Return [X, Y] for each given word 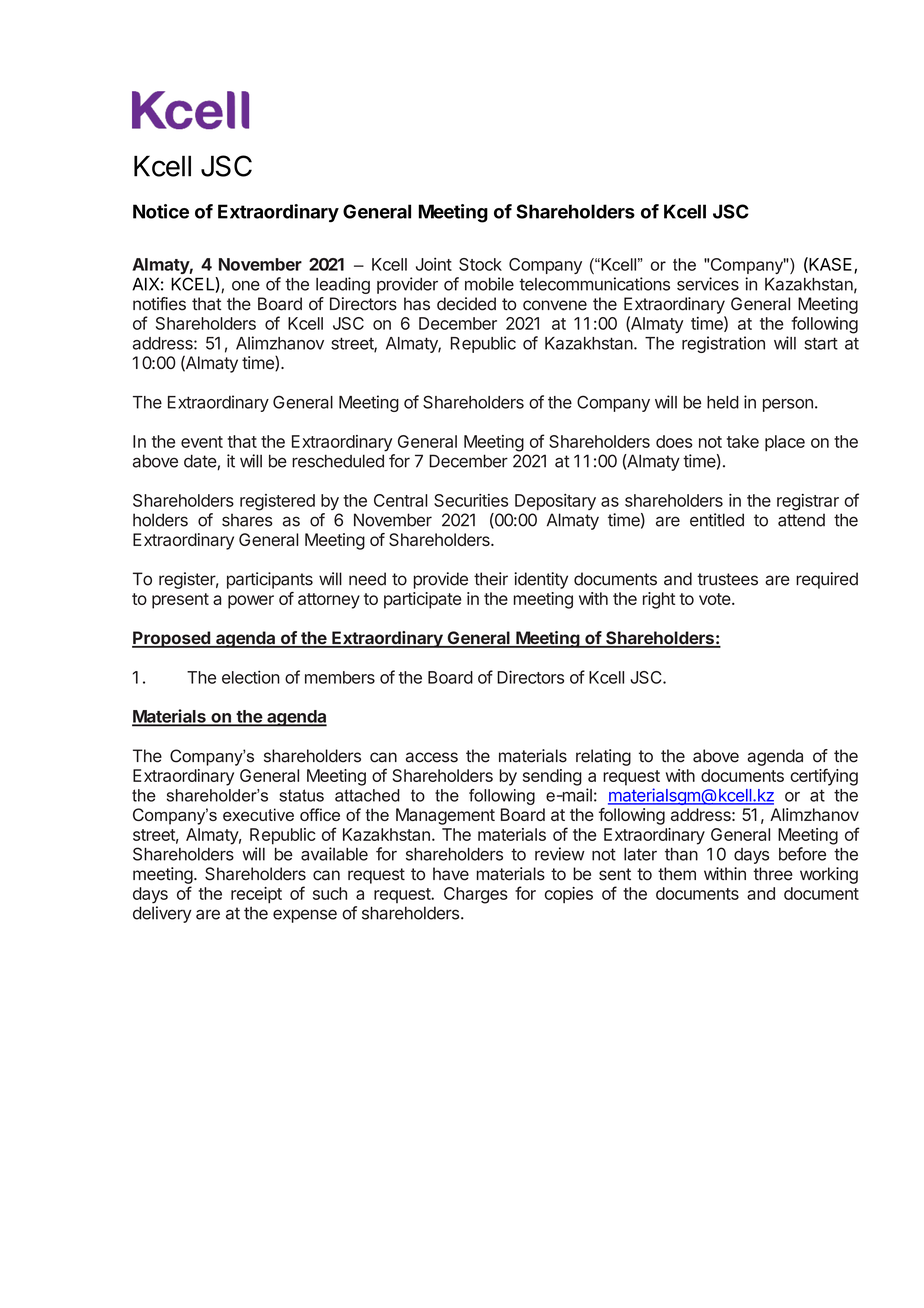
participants [270, 580]
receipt [256, 895]
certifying [824, 777]
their [491, 579]
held [723, 402]
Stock [480, 264]
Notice [161, 211]
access [432, 757]
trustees [727, 579]
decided [466, 304]
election [251, 677]
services [708, 284]
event [202, 442]
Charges [476, 895]
